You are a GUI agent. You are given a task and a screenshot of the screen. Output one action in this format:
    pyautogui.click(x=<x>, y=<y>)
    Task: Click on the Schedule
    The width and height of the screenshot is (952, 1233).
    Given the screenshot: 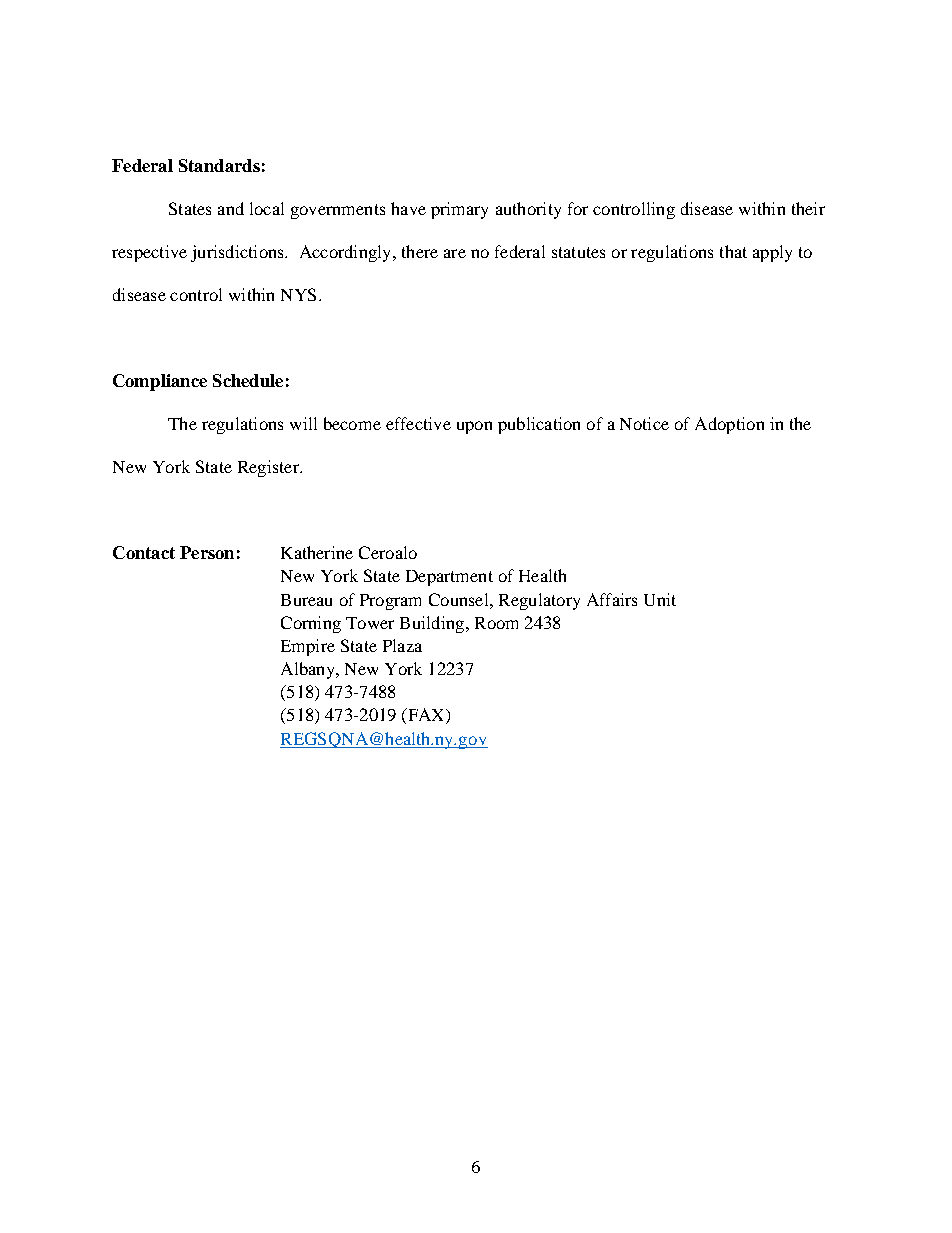 What is the action you would take?
    pyautogui.click(x=248, y=380)
